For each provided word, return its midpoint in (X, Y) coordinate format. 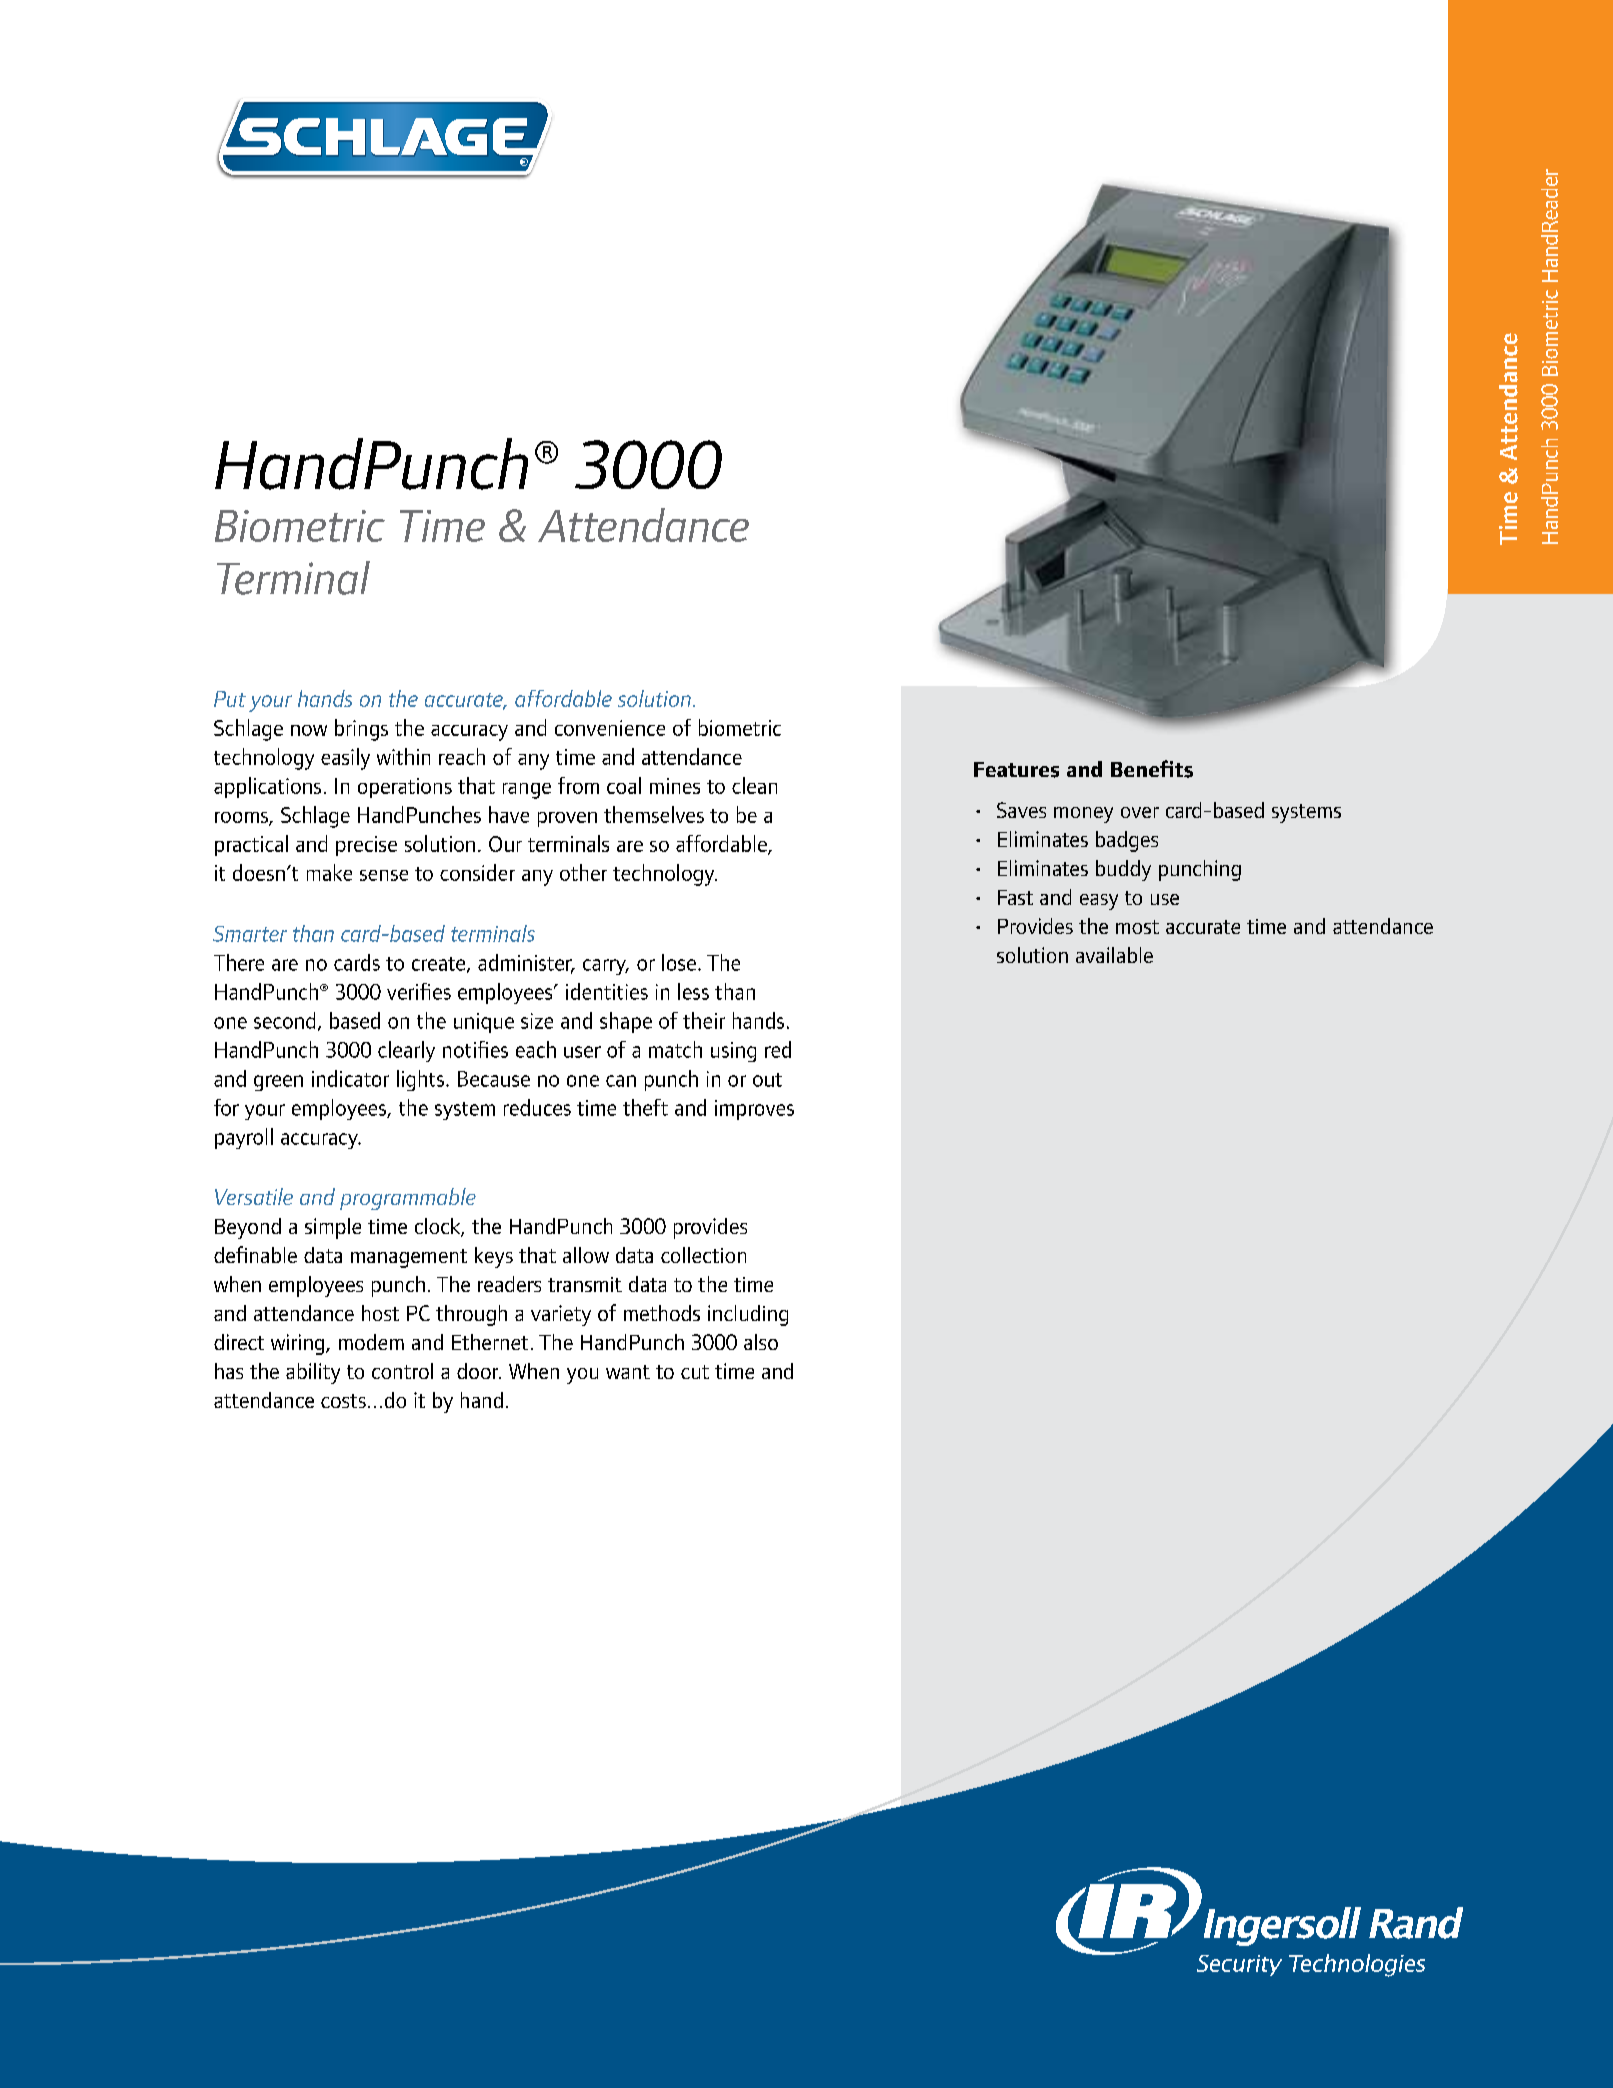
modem (371, 1342)
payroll (244, 1138)
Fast (1015, 897)
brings (361, 730)
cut (695, 1372)
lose (679, 962)
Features (1016, 770)
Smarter (250, 934)
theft (645, 1107)
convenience (610, 728)
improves (754, 1110)
